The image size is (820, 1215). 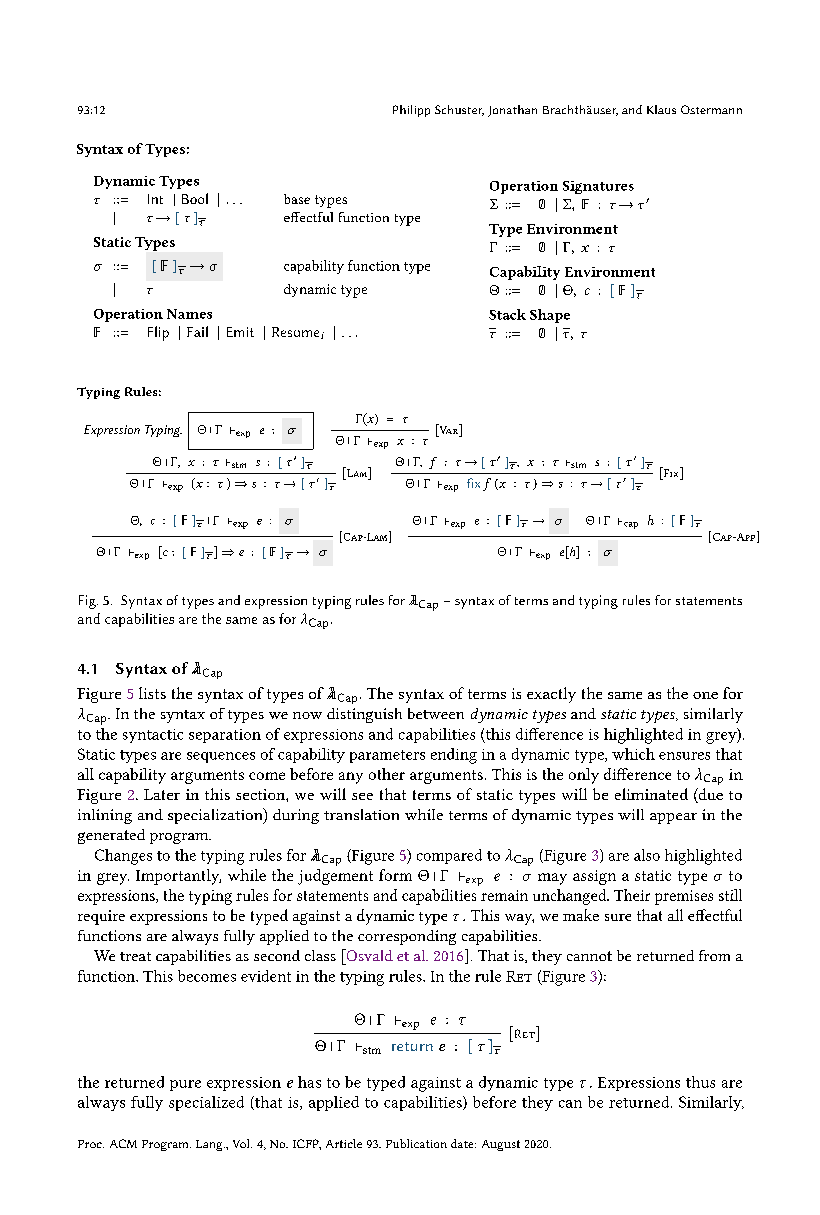 What do you see at coordinates (705, 695) in the screenshot?
I see `one` at bounding box center [705, 695].
